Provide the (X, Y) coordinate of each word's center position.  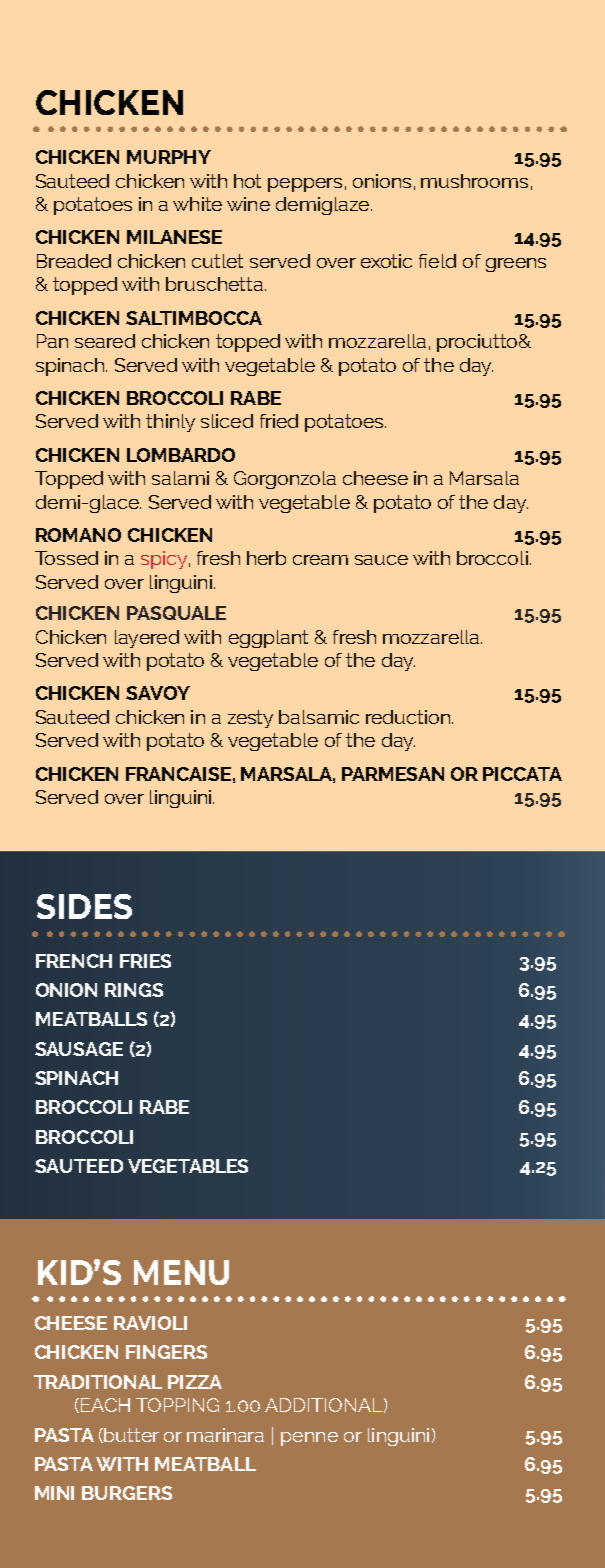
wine (248, 204)
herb (266, 558)
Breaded (74, 261)
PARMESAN (393, 774)
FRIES (145, 961)
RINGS (134, 990)
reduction (408, 717)
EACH (104, 1405)
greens (516, 265)
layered (147, 639)
